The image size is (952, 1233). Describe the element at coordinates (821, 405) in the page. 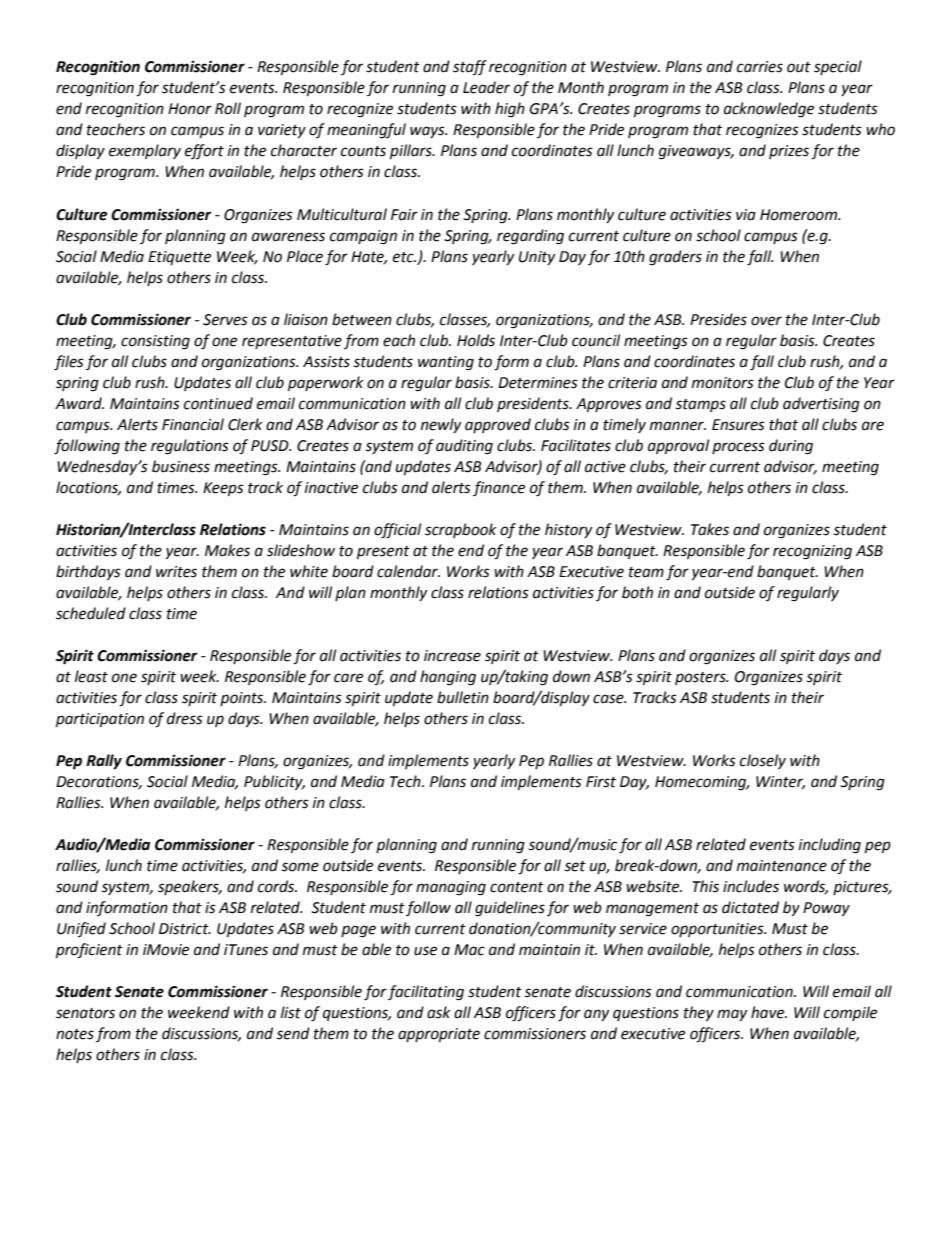

I see `advertising` at that location.
